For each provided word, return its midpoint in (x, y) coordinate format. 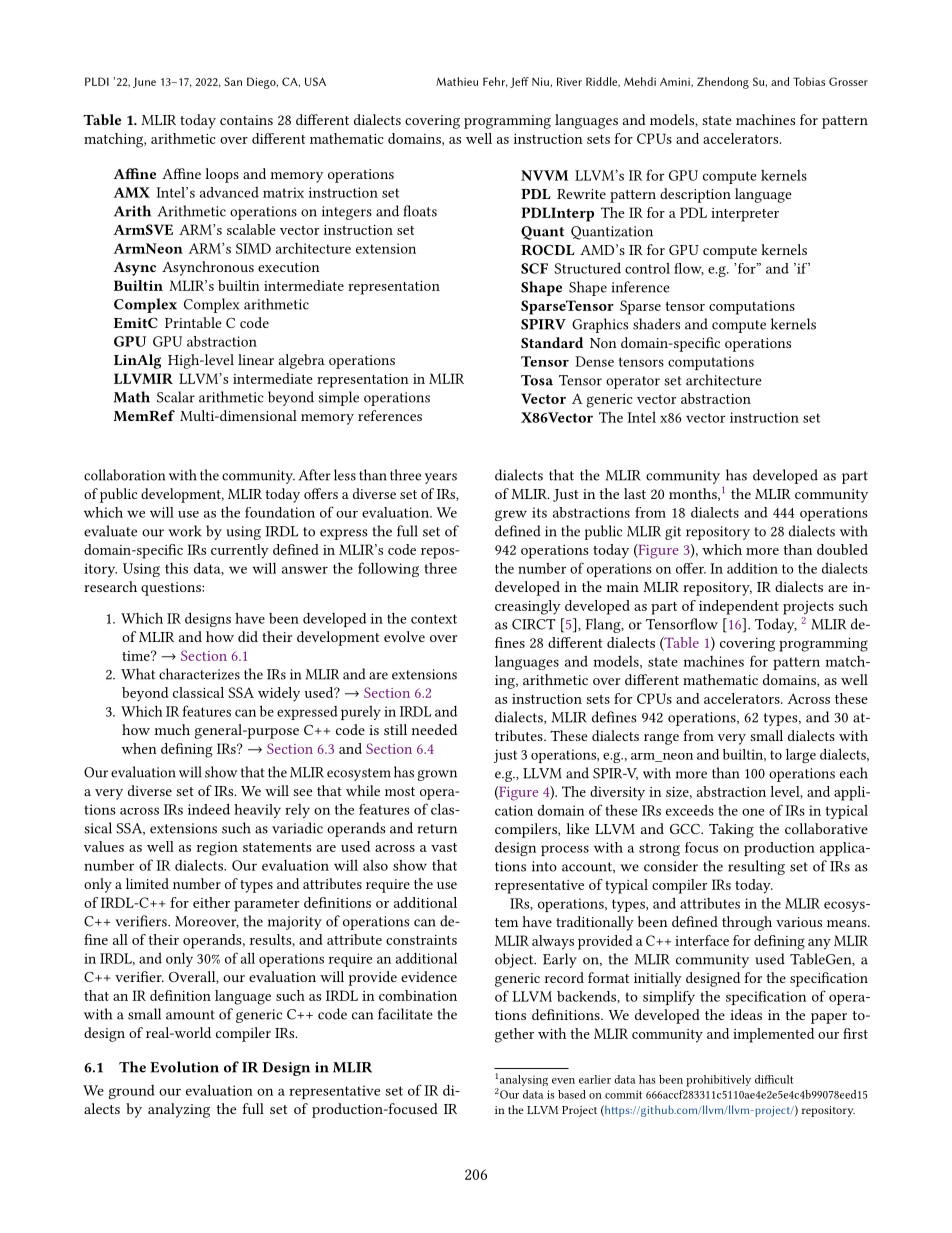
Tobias (809, 81)
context (434, 619)
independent (739, 607)
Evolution (184, 1067)
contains (246, 120)
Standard (552, 342)
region (217, 849)
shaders (656, 324)
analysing (524, 1080)
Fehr (495, 82)
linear (256, 359)
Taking (731, 830)
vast (444, 847)
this (176, 568)
